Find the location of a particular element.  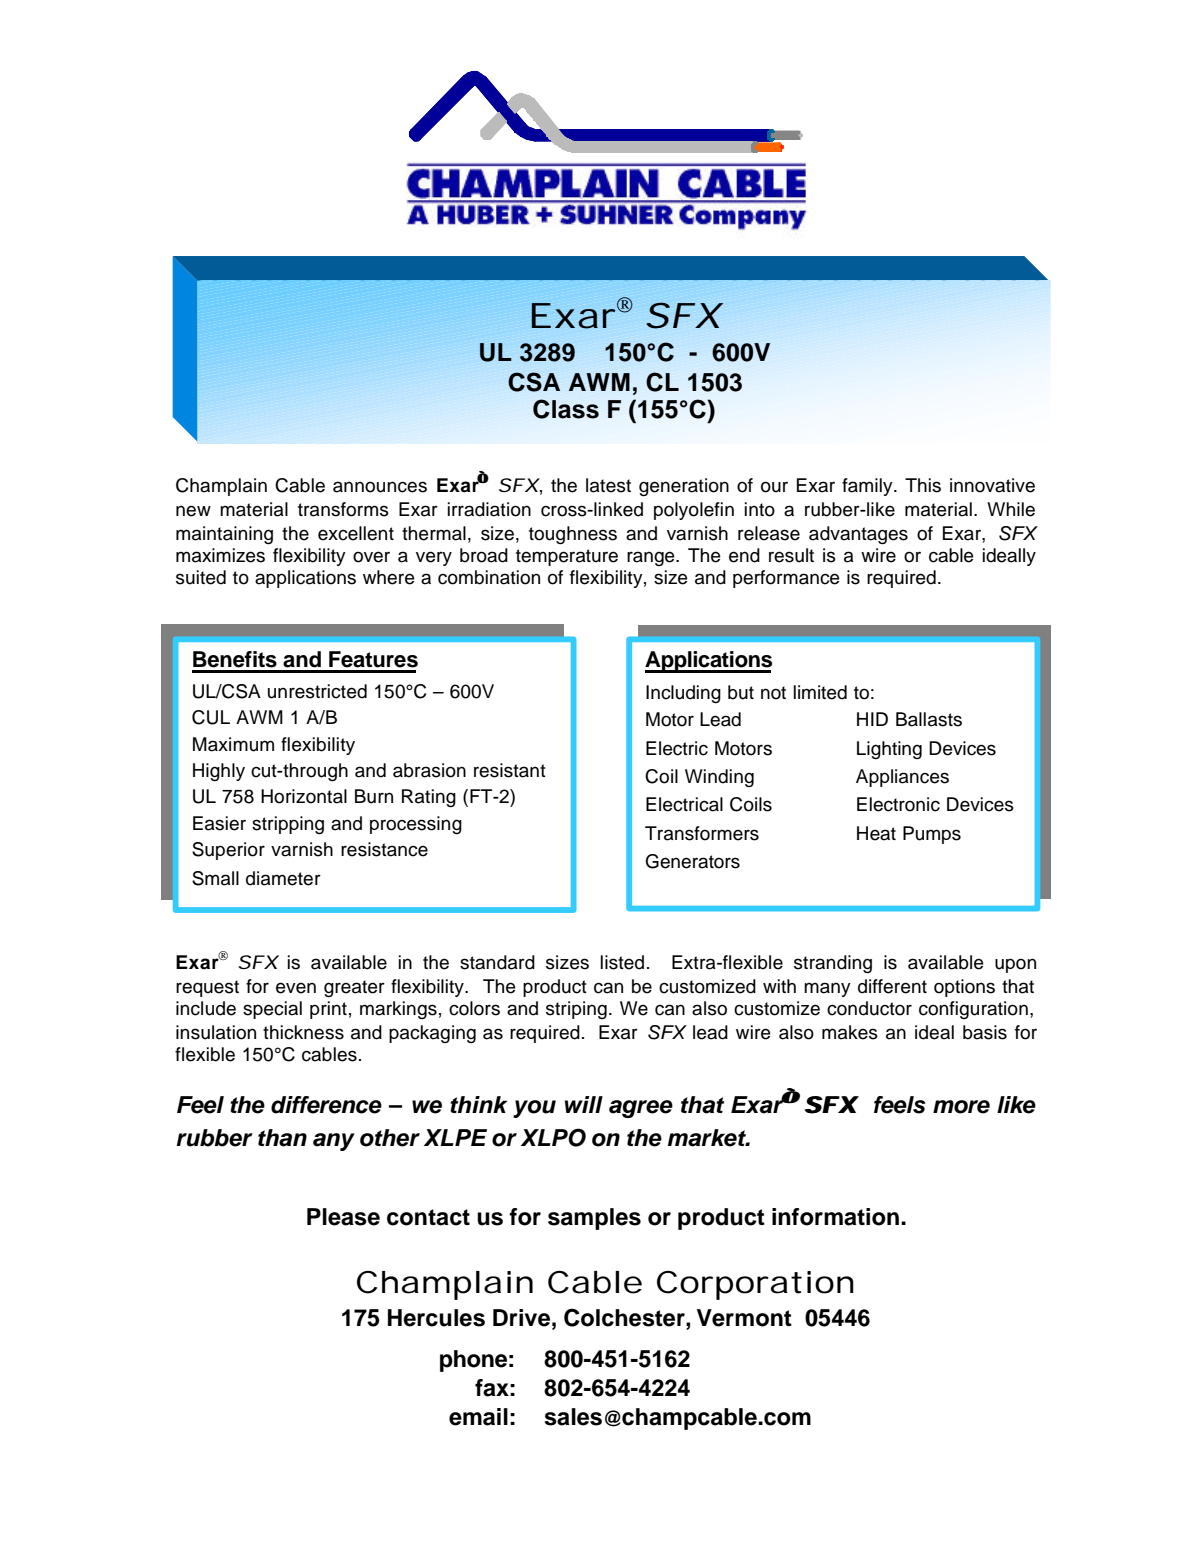

announces is located at coordinates (380, 487).
